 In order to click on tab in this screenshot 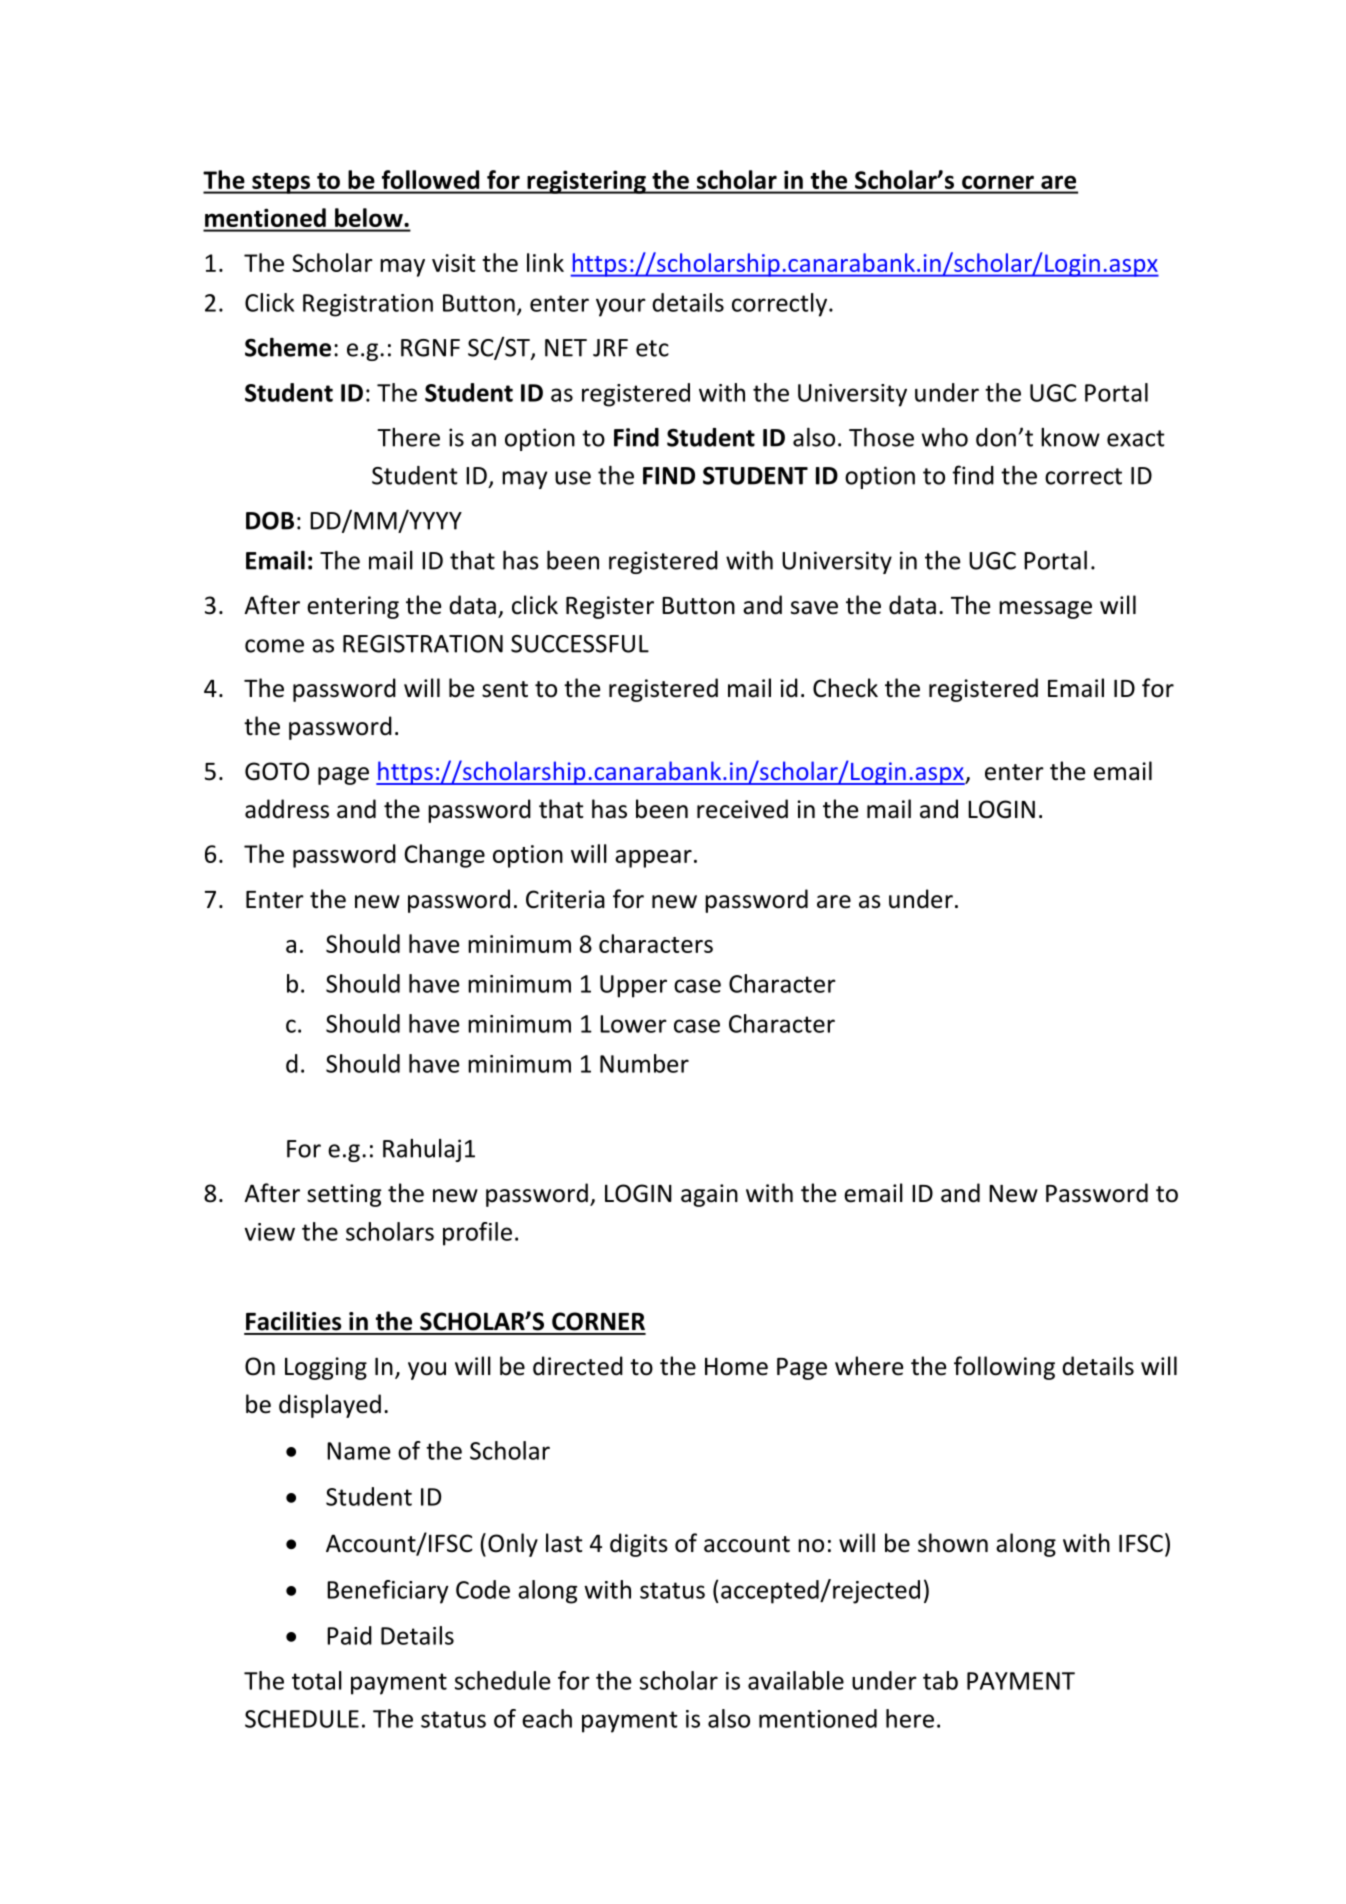, I will do `click(940, 1680)`.
